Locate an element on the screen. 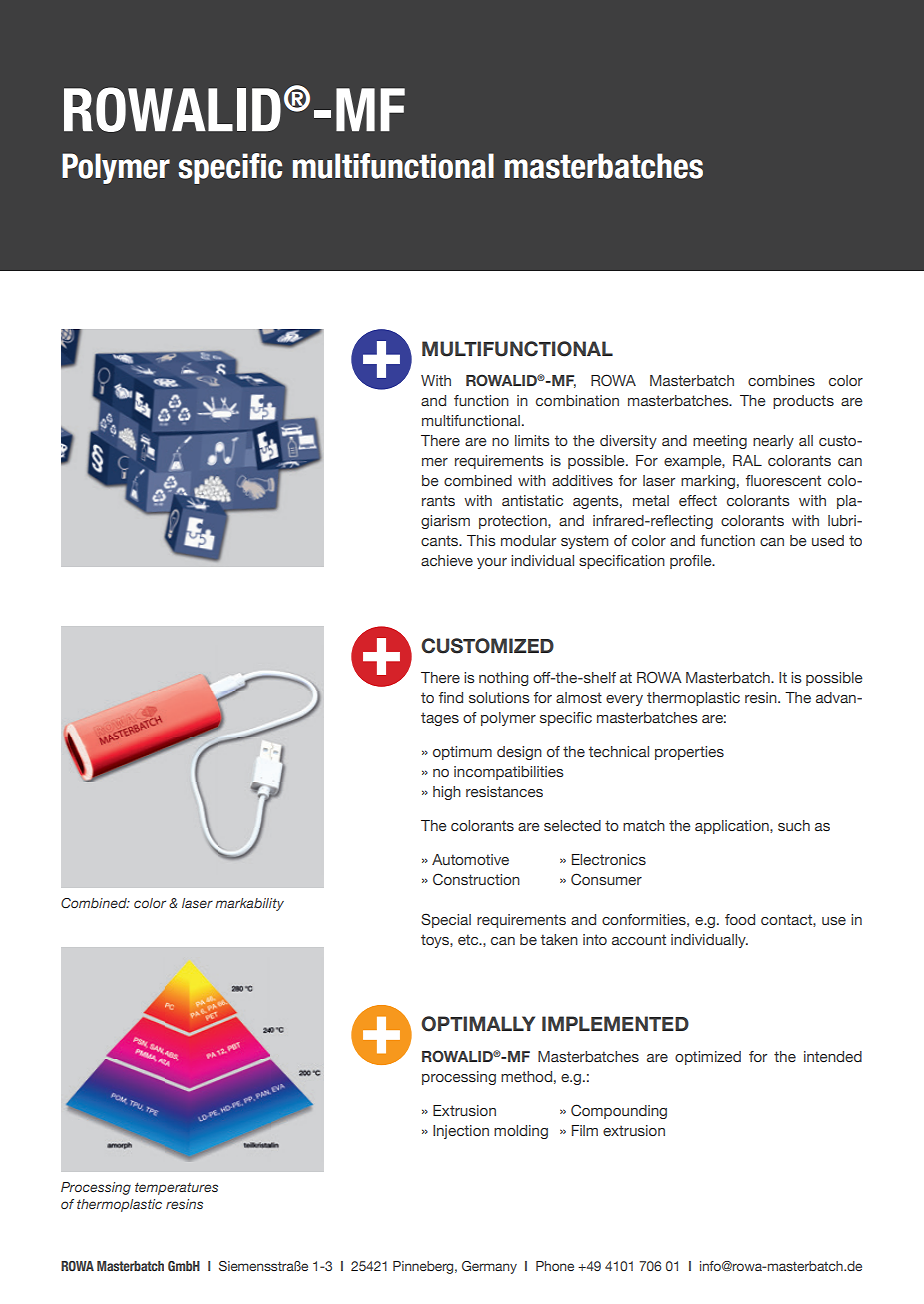 This screenshot has height=1304, width=924. Special is located at coordinates (446, 920).
